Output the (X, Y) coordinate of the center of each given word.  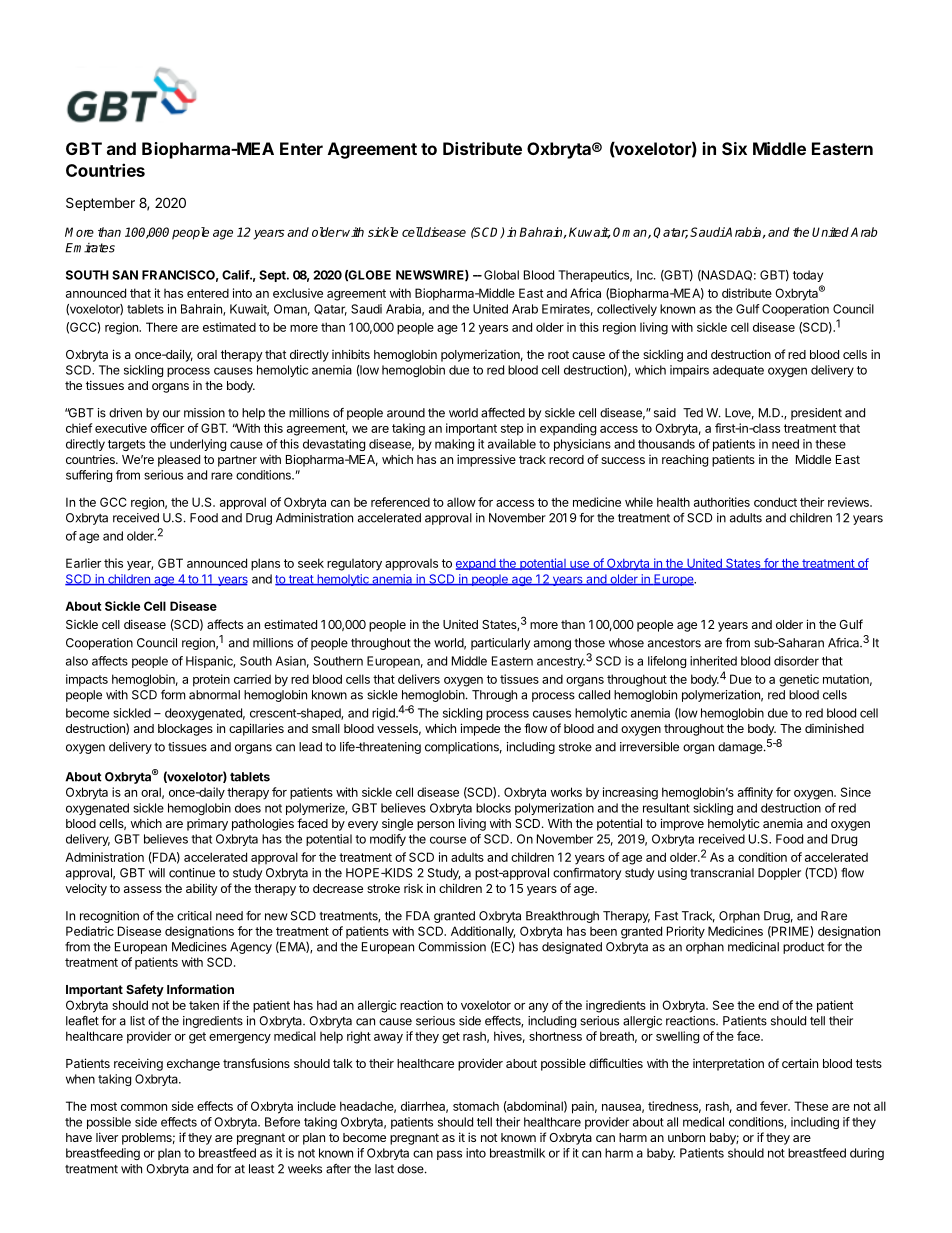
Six (734, 148)
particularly (500, 644)
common (144, 1107)
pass (449, 1155)
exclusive (298, 293)
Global (501, 275)
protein (211, 680)
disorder (796, 661)
